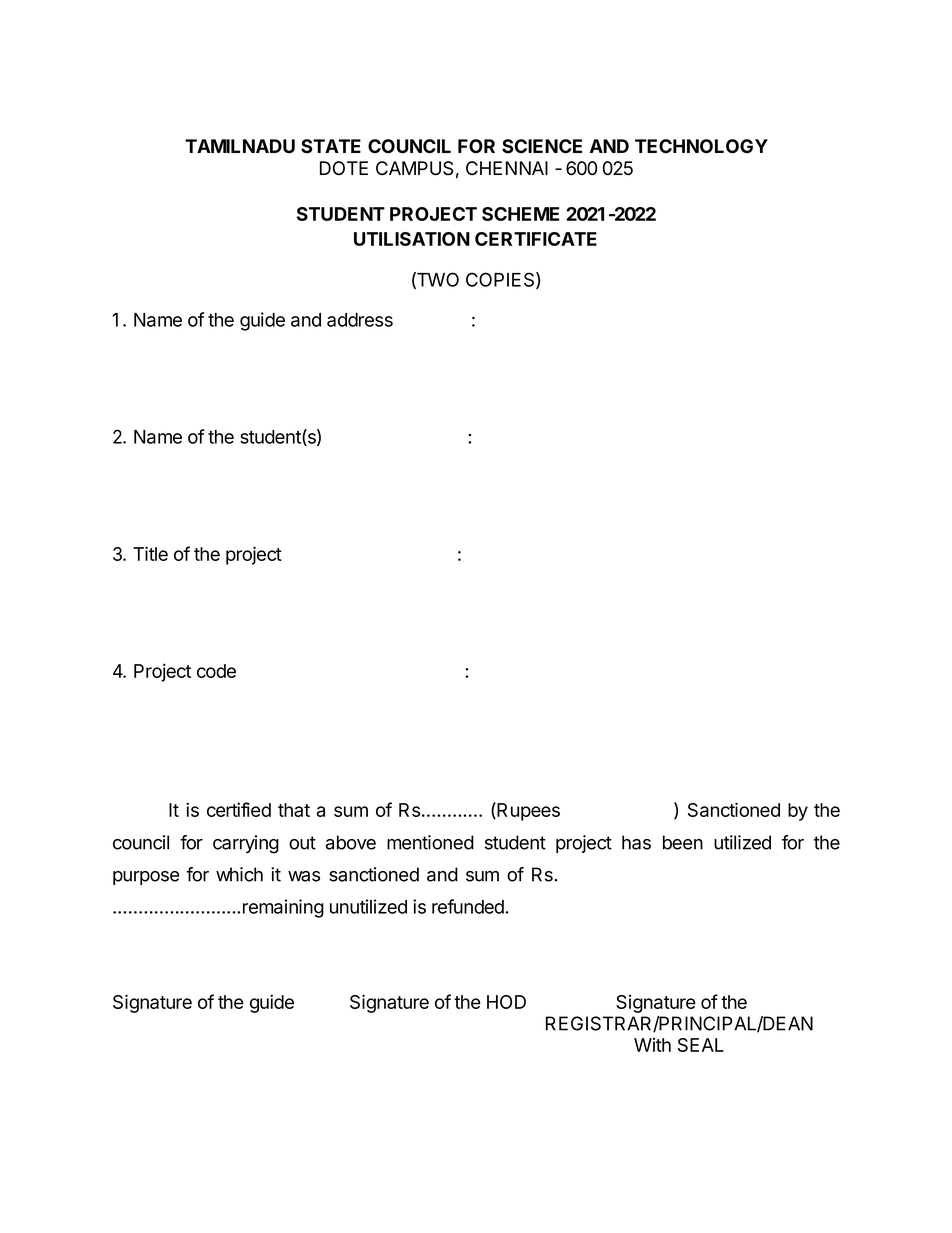  I want to click on has, so click(636, 842).
